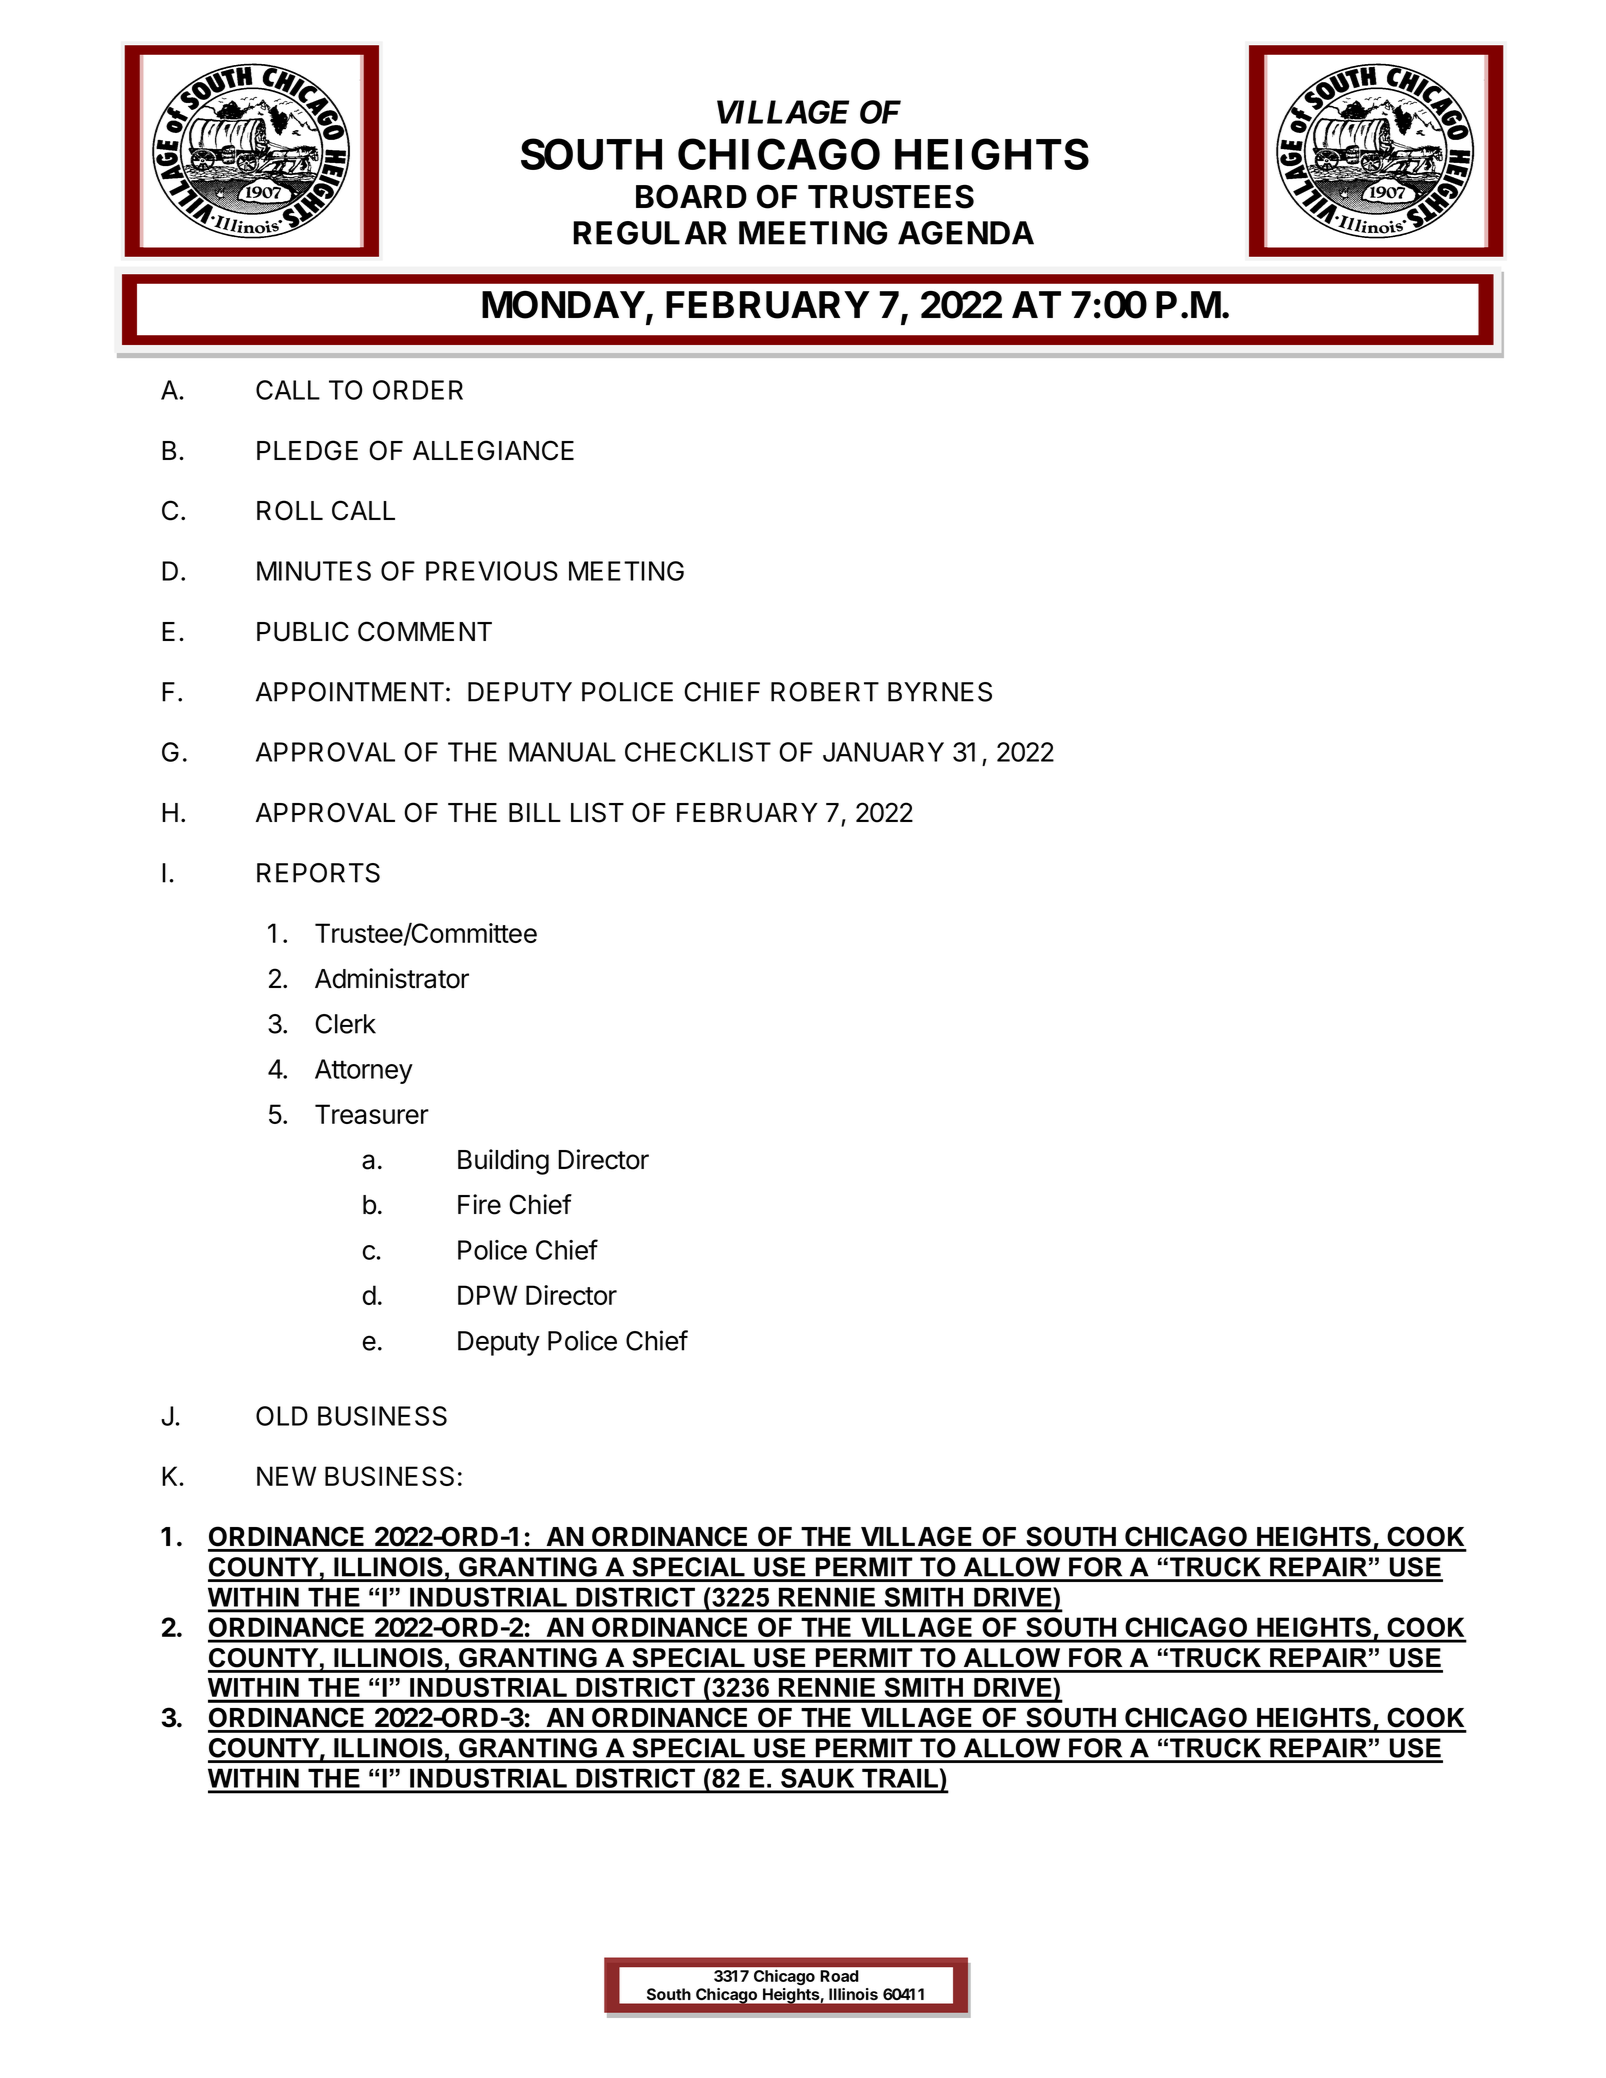  Describe the element at coordinates (418, 390) in the document. I see `ORDER` at that location.
